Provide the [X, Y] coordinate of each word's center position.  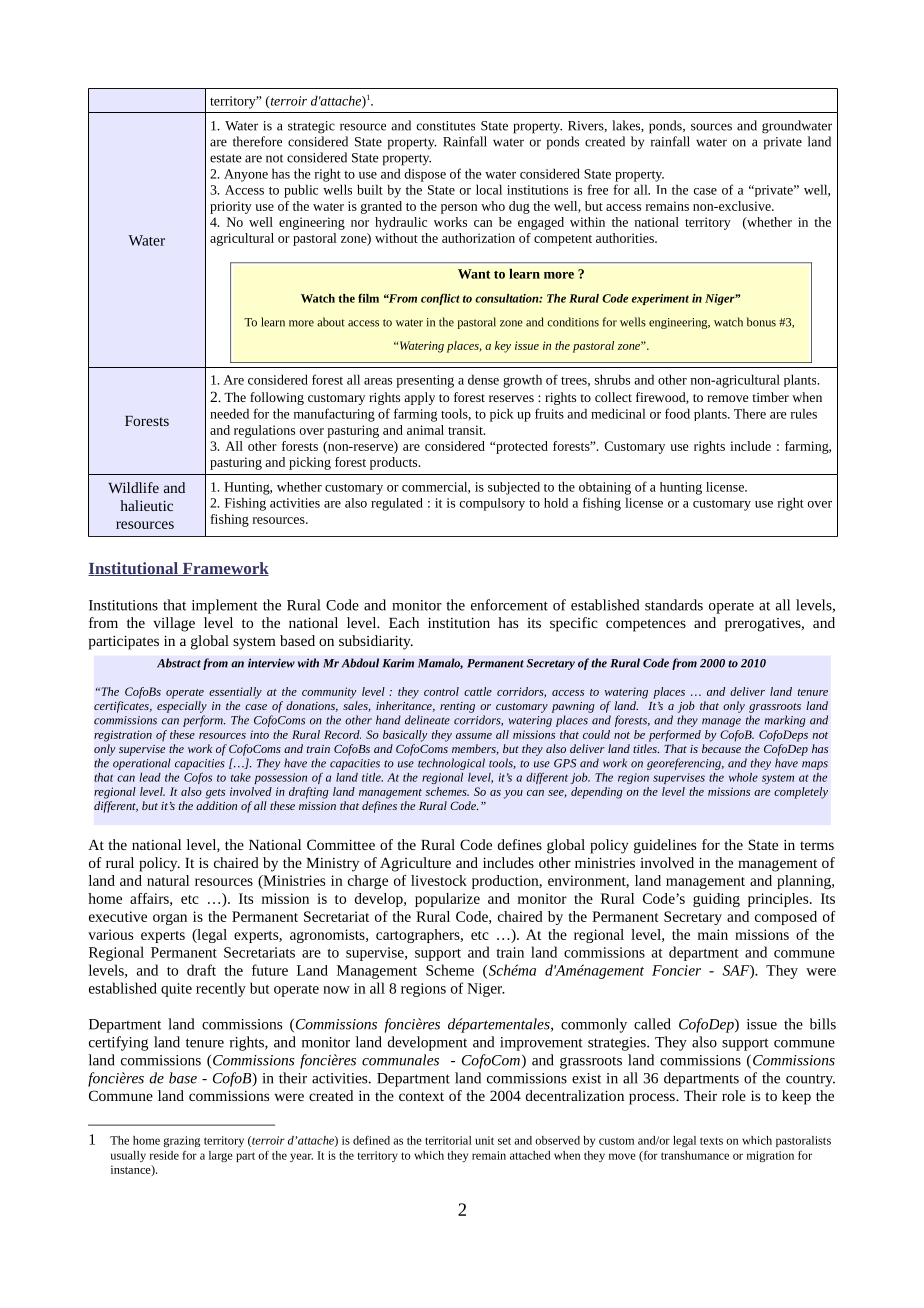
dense [483, 379]
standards [674, 605]
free [597, 189]
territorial [448, 1140]
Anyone [246, 175]
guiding [716, 900]
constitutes [446, 126]
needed [229, 413]
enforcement [509, 605]
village [174, 624]
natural [168, 880]
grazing [182, 1141]
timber [771, 397]
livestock [439, 880]
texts [711, 1141]
